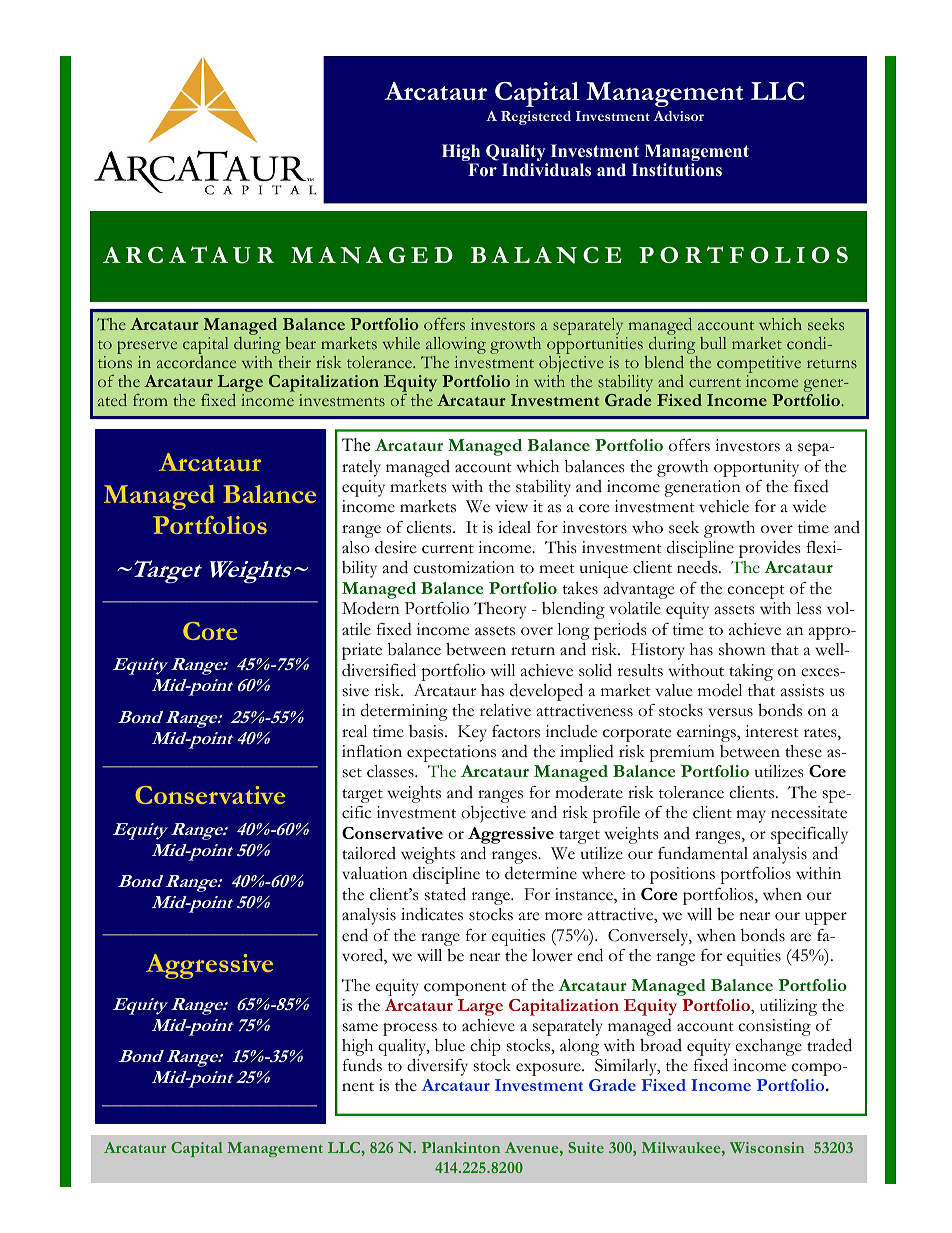 The image size is (952, 1233). What do you see at coordinates (742, 649) in the document?
I see `shown` at bounding box center [742, 649].
